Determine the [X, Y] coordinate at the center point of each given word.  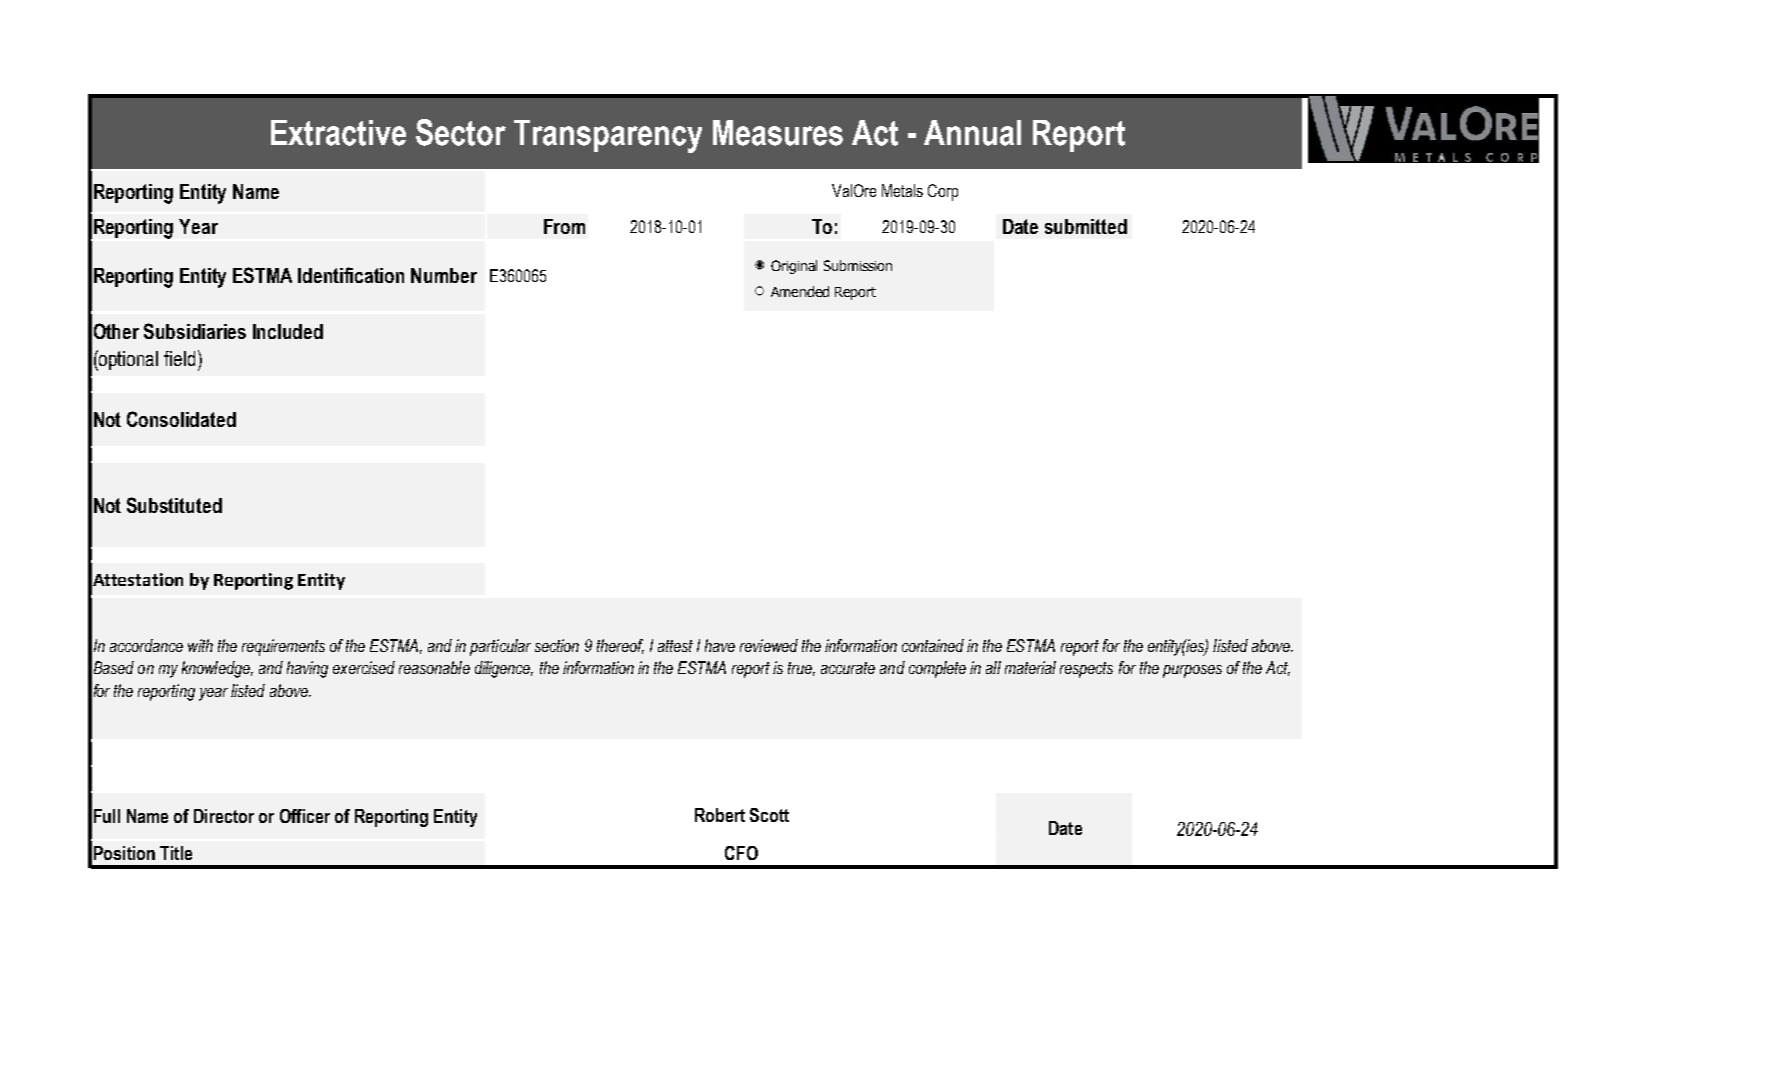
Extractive [338, 133]
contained [933, 645]
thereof [620, 646]
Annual [972, 133]
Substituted [174, 505]
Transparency [608, 136]
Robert [720, 815]
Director [224, 816]
